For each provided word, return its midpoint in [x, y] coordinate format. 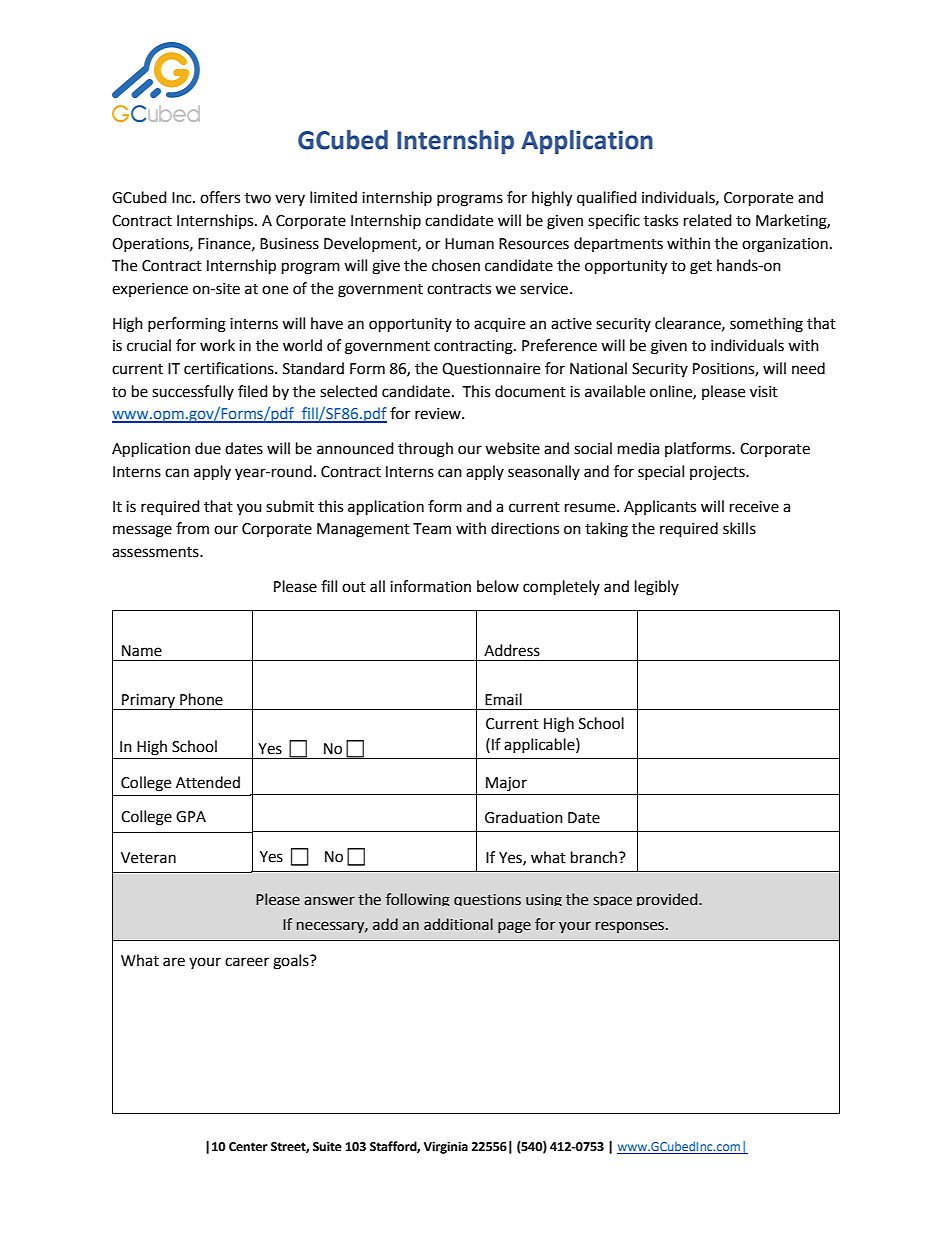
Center [248, 1147]
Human [469, 244]
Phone [201, 699]
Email [503, 699]
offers [220, 197]
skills [739, 528]
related [708, 220]
